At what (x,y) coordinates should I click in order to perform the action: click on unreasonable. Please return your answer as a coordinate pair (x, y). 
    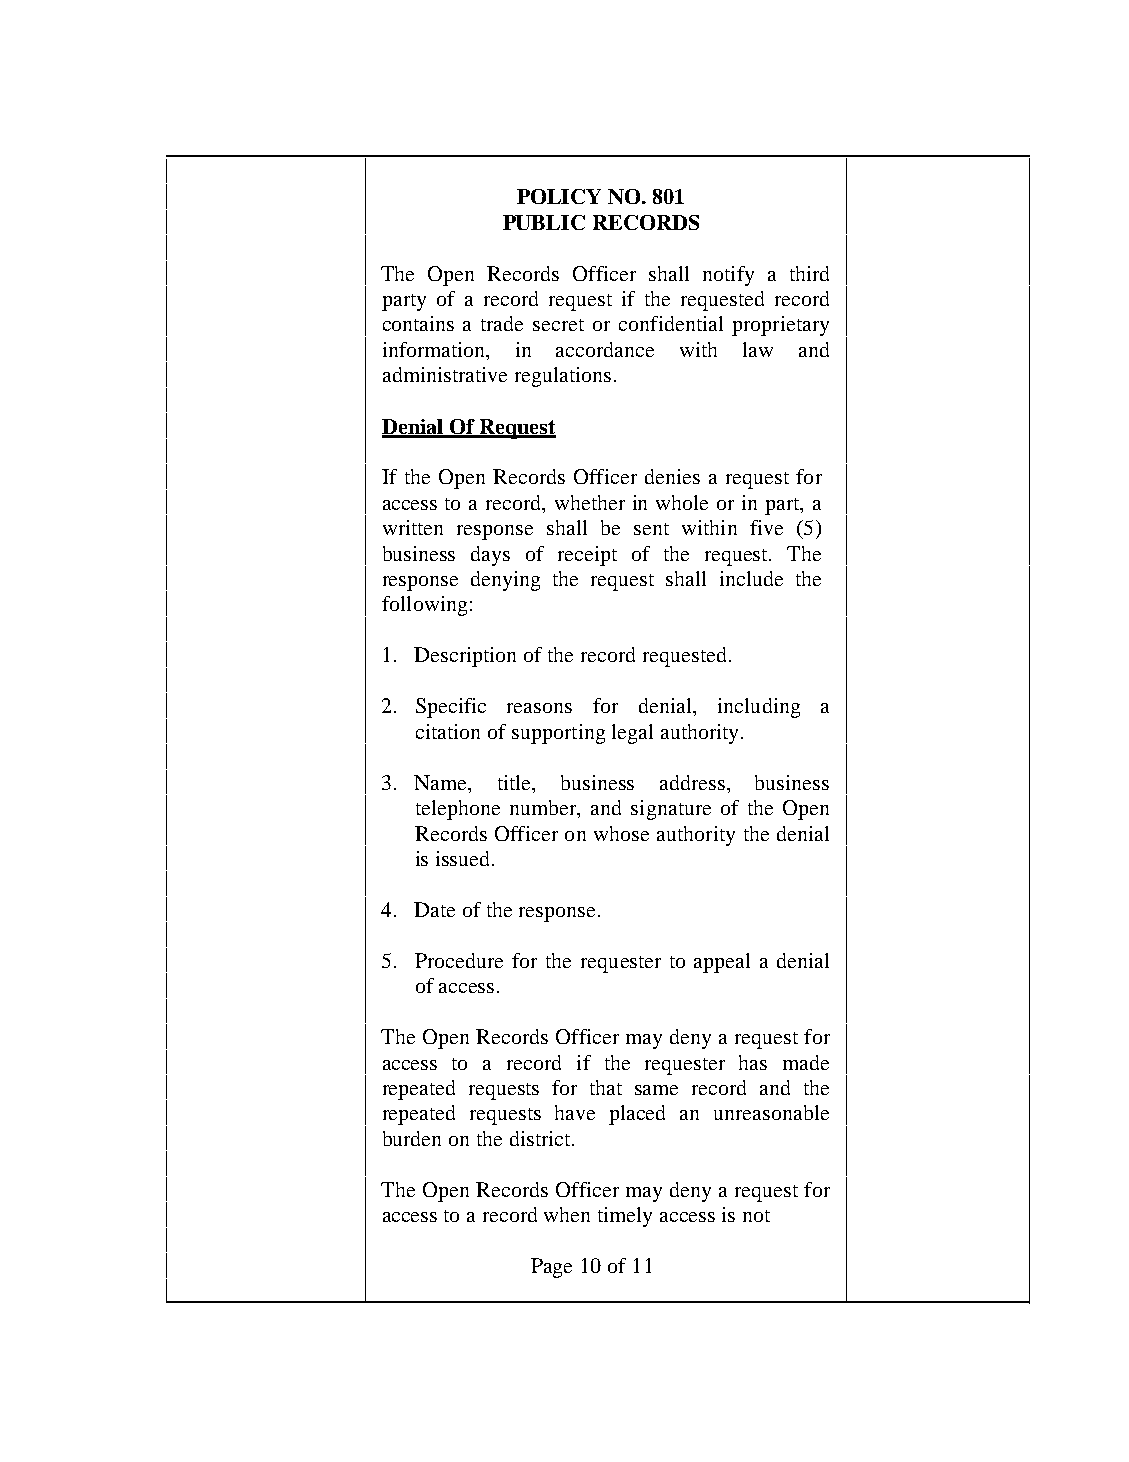
    Looking at the image, I should click on (771, 1112).
